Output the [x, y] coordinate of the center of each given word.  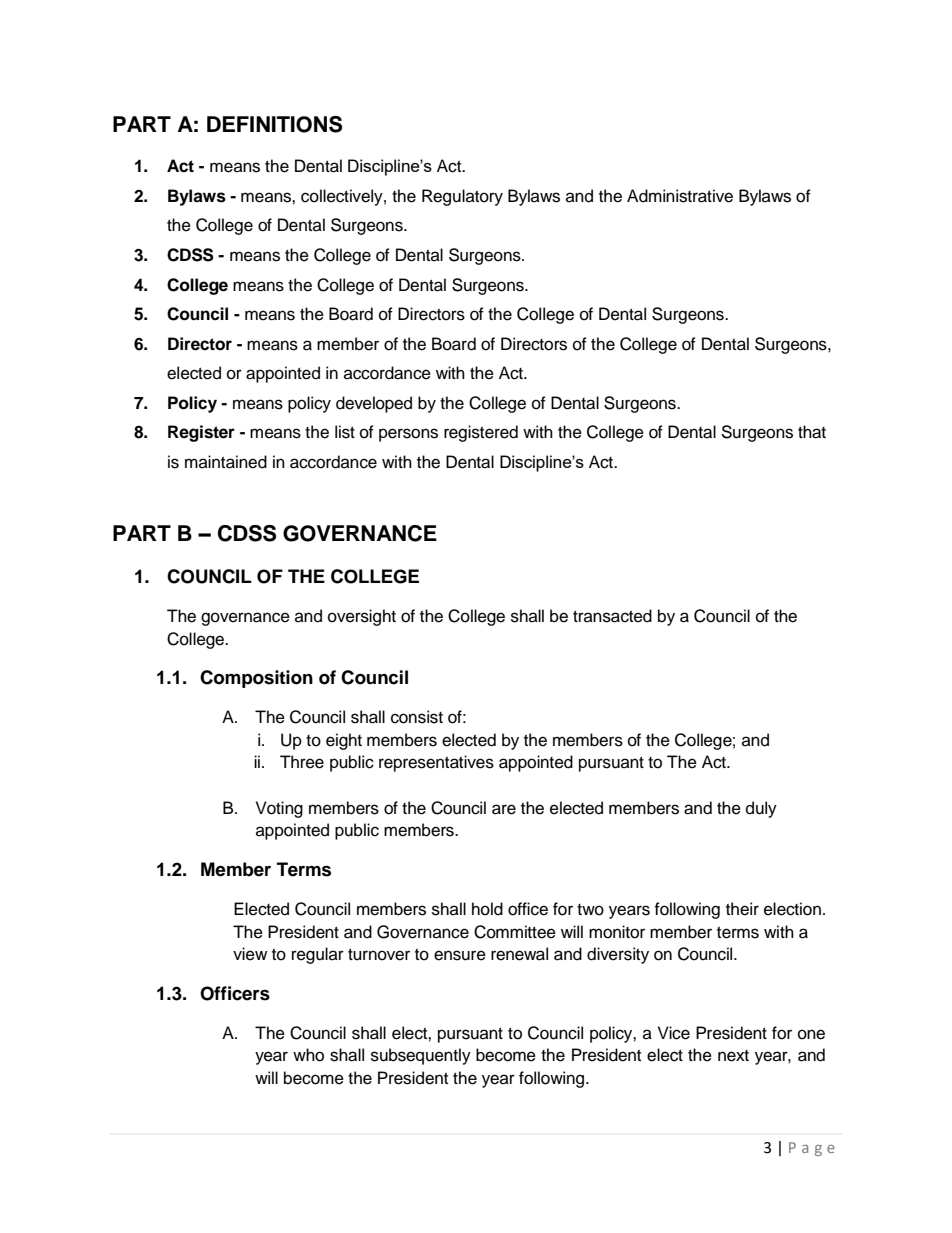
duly [761, 809]
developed [374, 404]
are [504, 809]
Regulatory [462, 197]
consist [417, 717]
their [742, 909]
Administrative [680, 196]
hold [487, 909]
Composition [256, 679]
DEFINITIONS [274, 124]
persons [408, 435]
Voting [279, 809]
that [812, 432]
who [308, 1055]
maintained [226, 462]
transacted [612, 616]
